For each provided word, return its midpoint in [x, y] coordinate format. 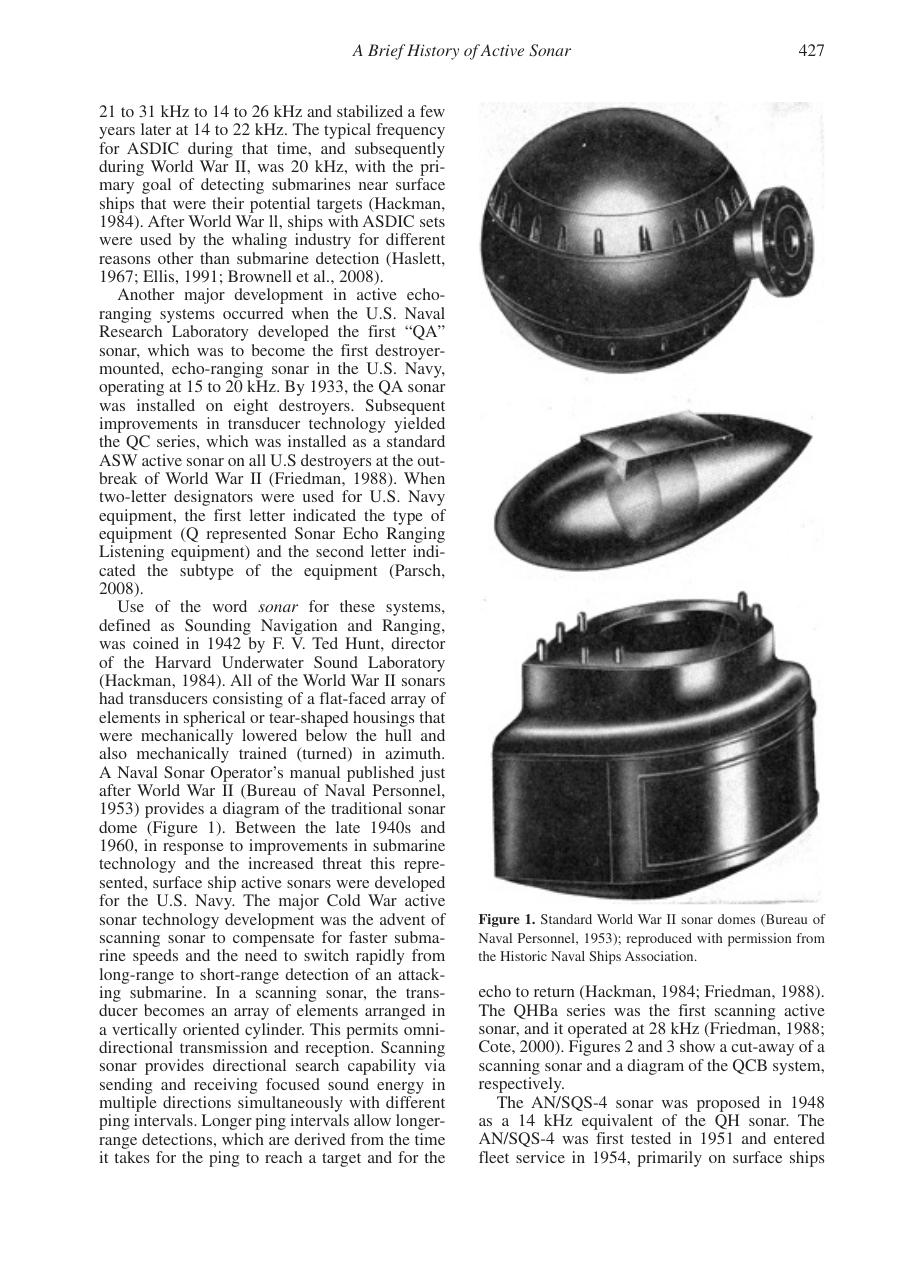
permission [759, 939]
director [418, 643]
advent [402, 919]
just [432, 774]
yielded [419, 426]
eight [251, 407]
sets [432, 222]
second [340, 551]
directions [197, 1102]
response [194, 850]
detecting [232, 186]
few [432, 111]
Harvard [183, 662]
